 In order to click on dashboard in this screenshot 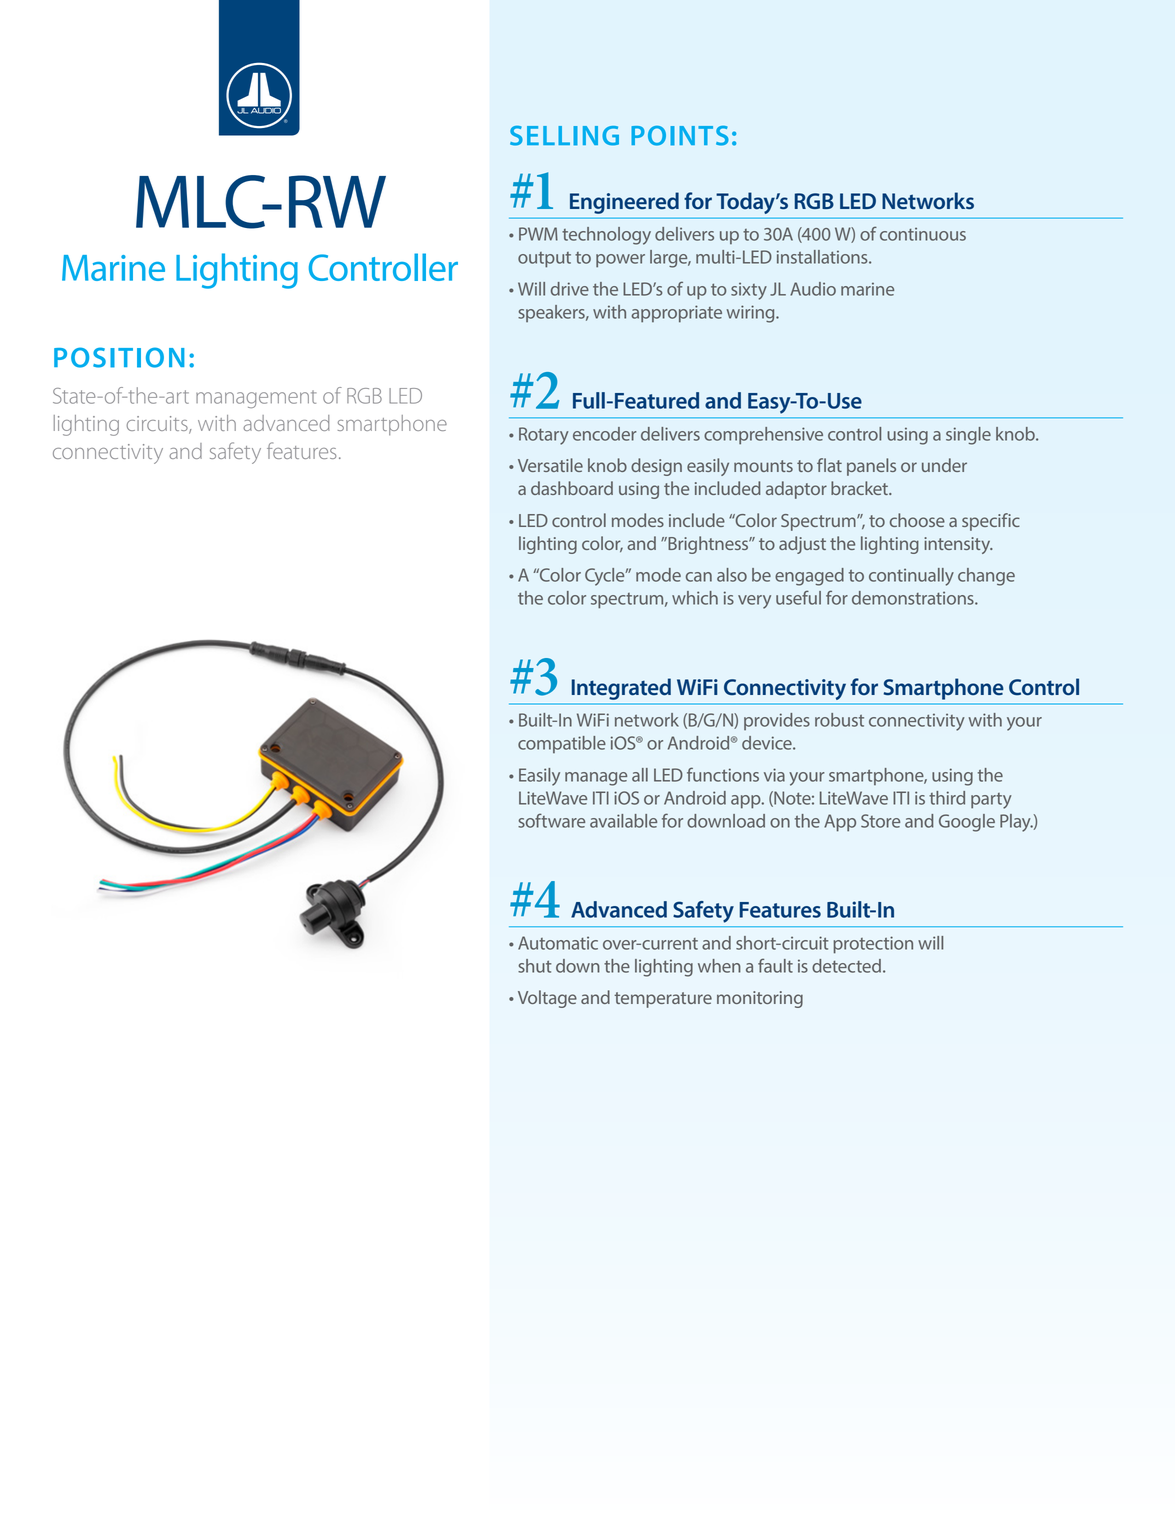, I will do `click(572, 488)`.
